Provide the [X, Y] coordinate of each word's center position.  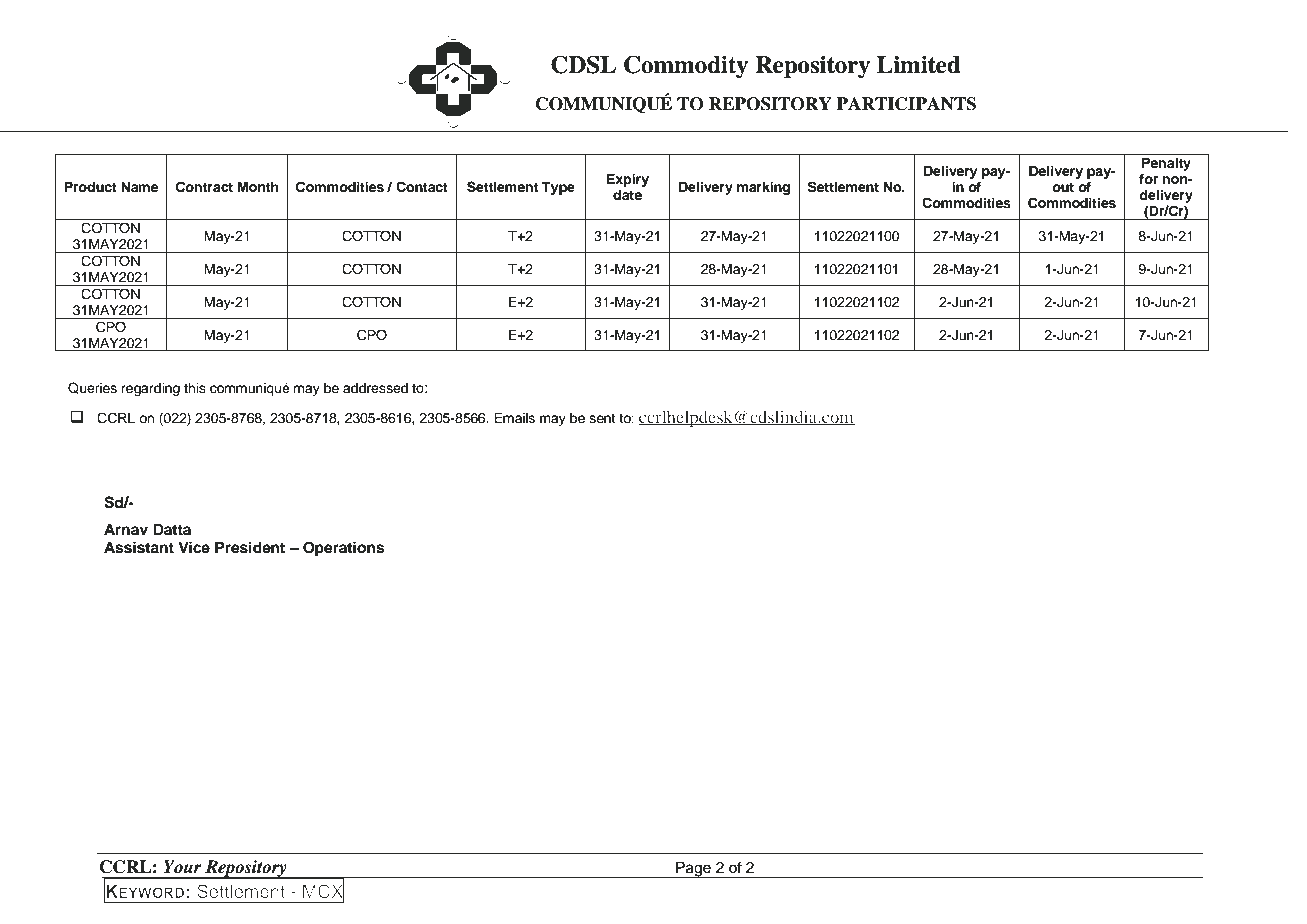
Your [183, 867]
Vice [194, 547]
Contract [204, 187]
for [1148, 179]
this [195, 388]
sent [602, 419]
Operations [344, 549]
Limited [919, 65]
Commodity [686, 66]
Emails [514, 418]
